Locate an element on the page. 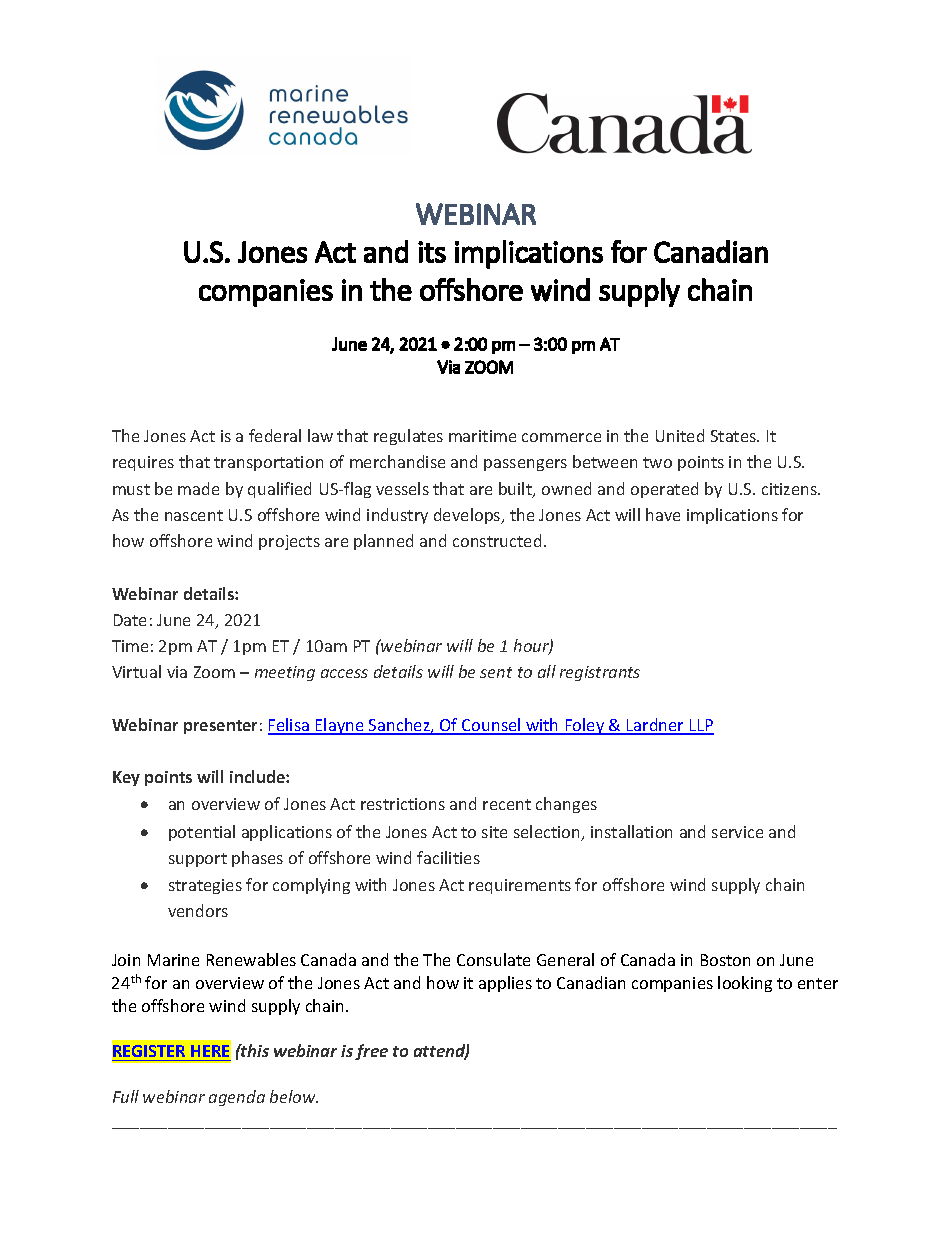 This page has height=1233, width=952. agenda is located at coordinates (237, 1098).
